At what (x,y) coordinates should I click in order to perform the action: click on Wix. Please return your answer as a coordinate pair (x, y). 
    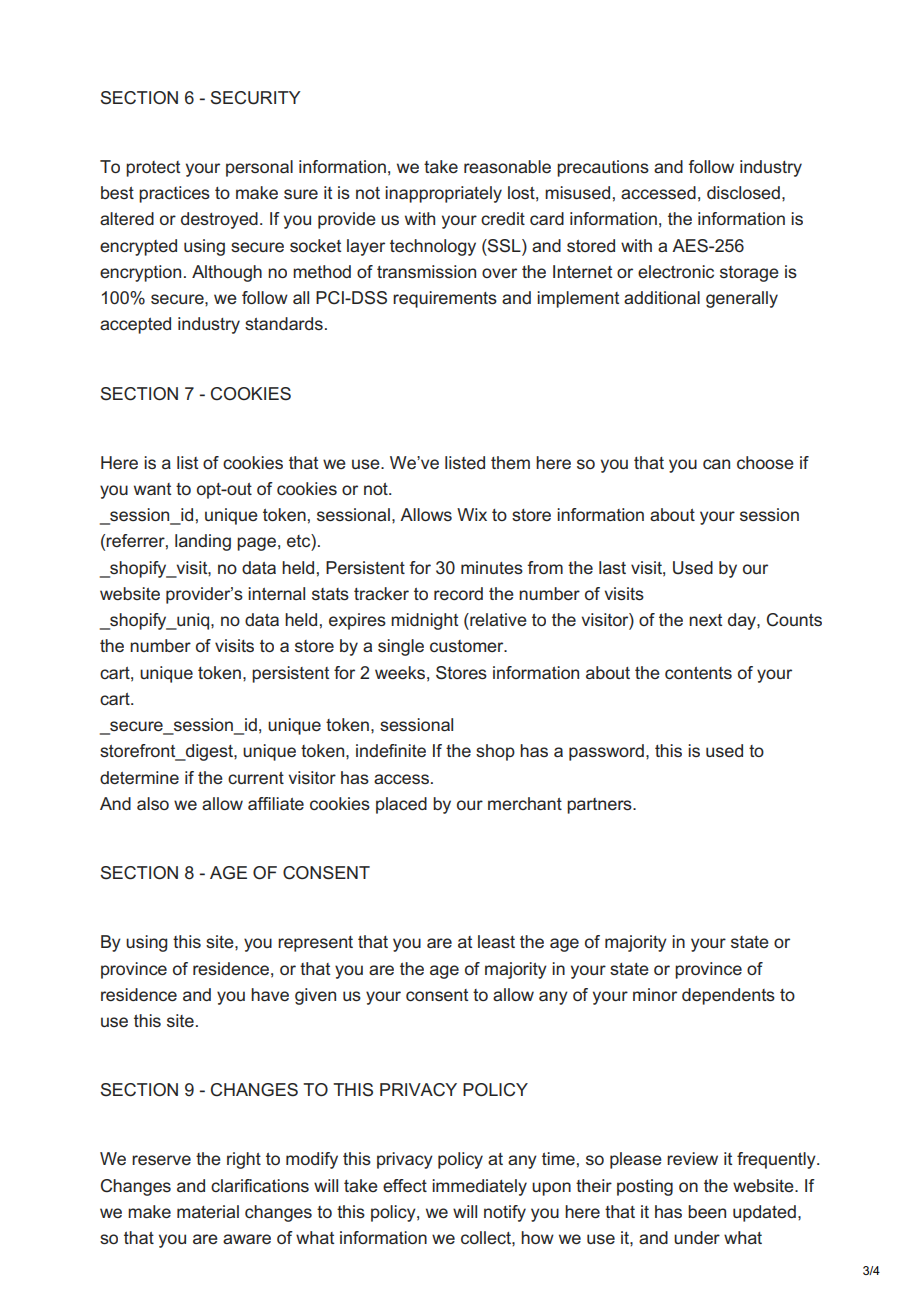
    Looking at the image, I should click on (472, 514).
